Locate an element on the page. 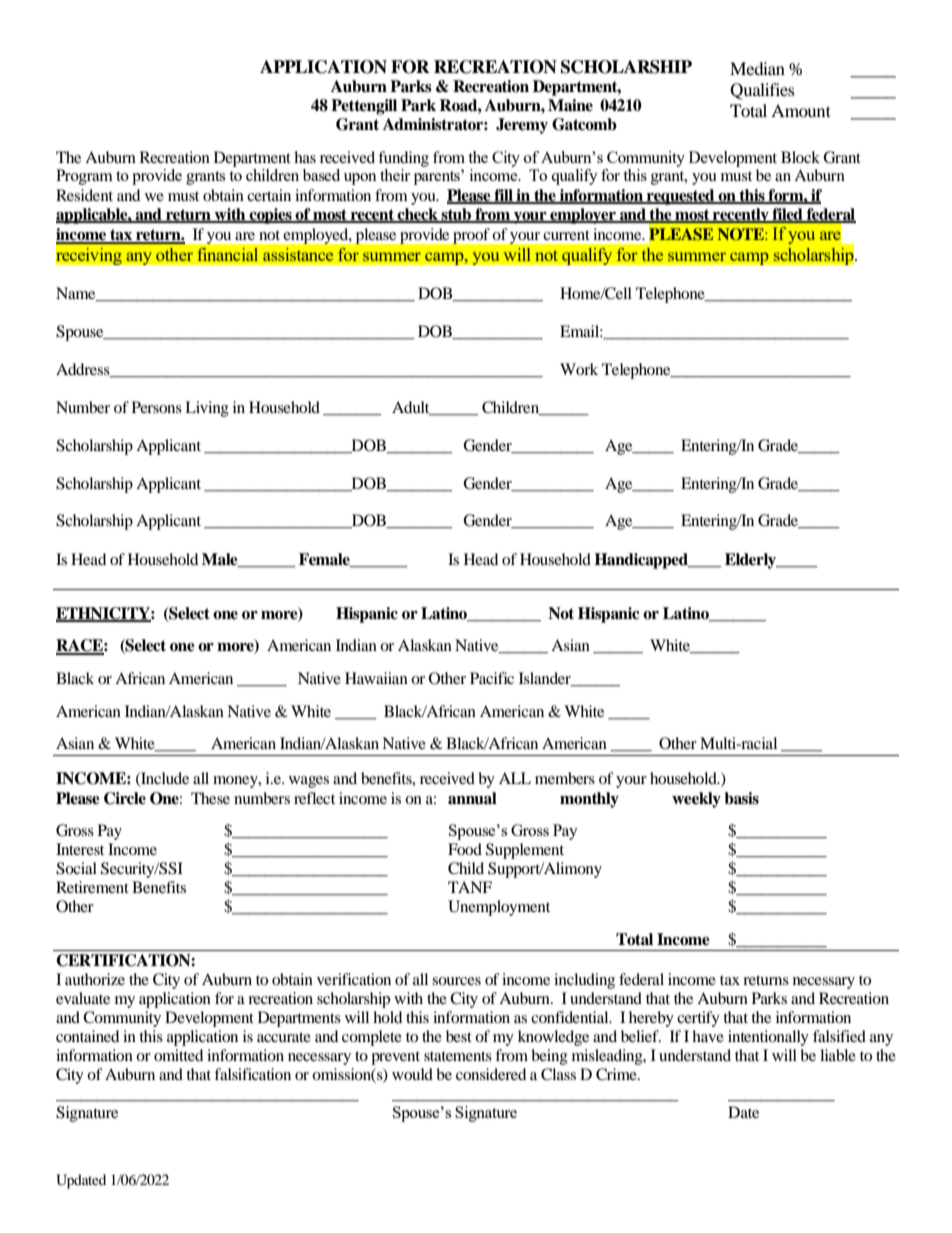  Program is located at coordinates (84, 177).
